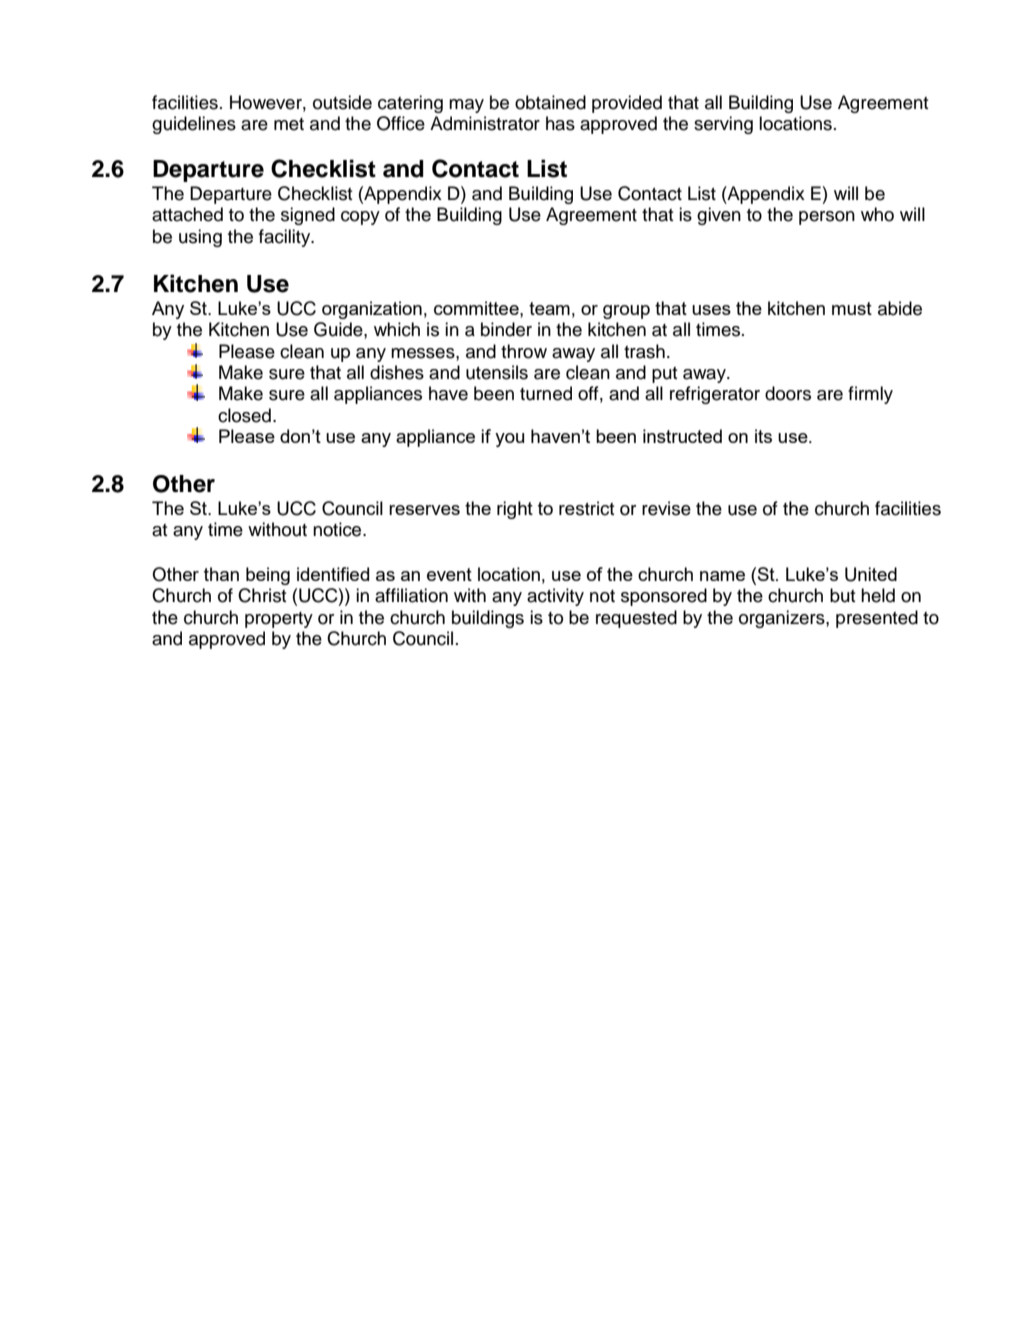 The width and height of the screenshot is (1035, 1339). I want to click on must, so click(852, 308).
